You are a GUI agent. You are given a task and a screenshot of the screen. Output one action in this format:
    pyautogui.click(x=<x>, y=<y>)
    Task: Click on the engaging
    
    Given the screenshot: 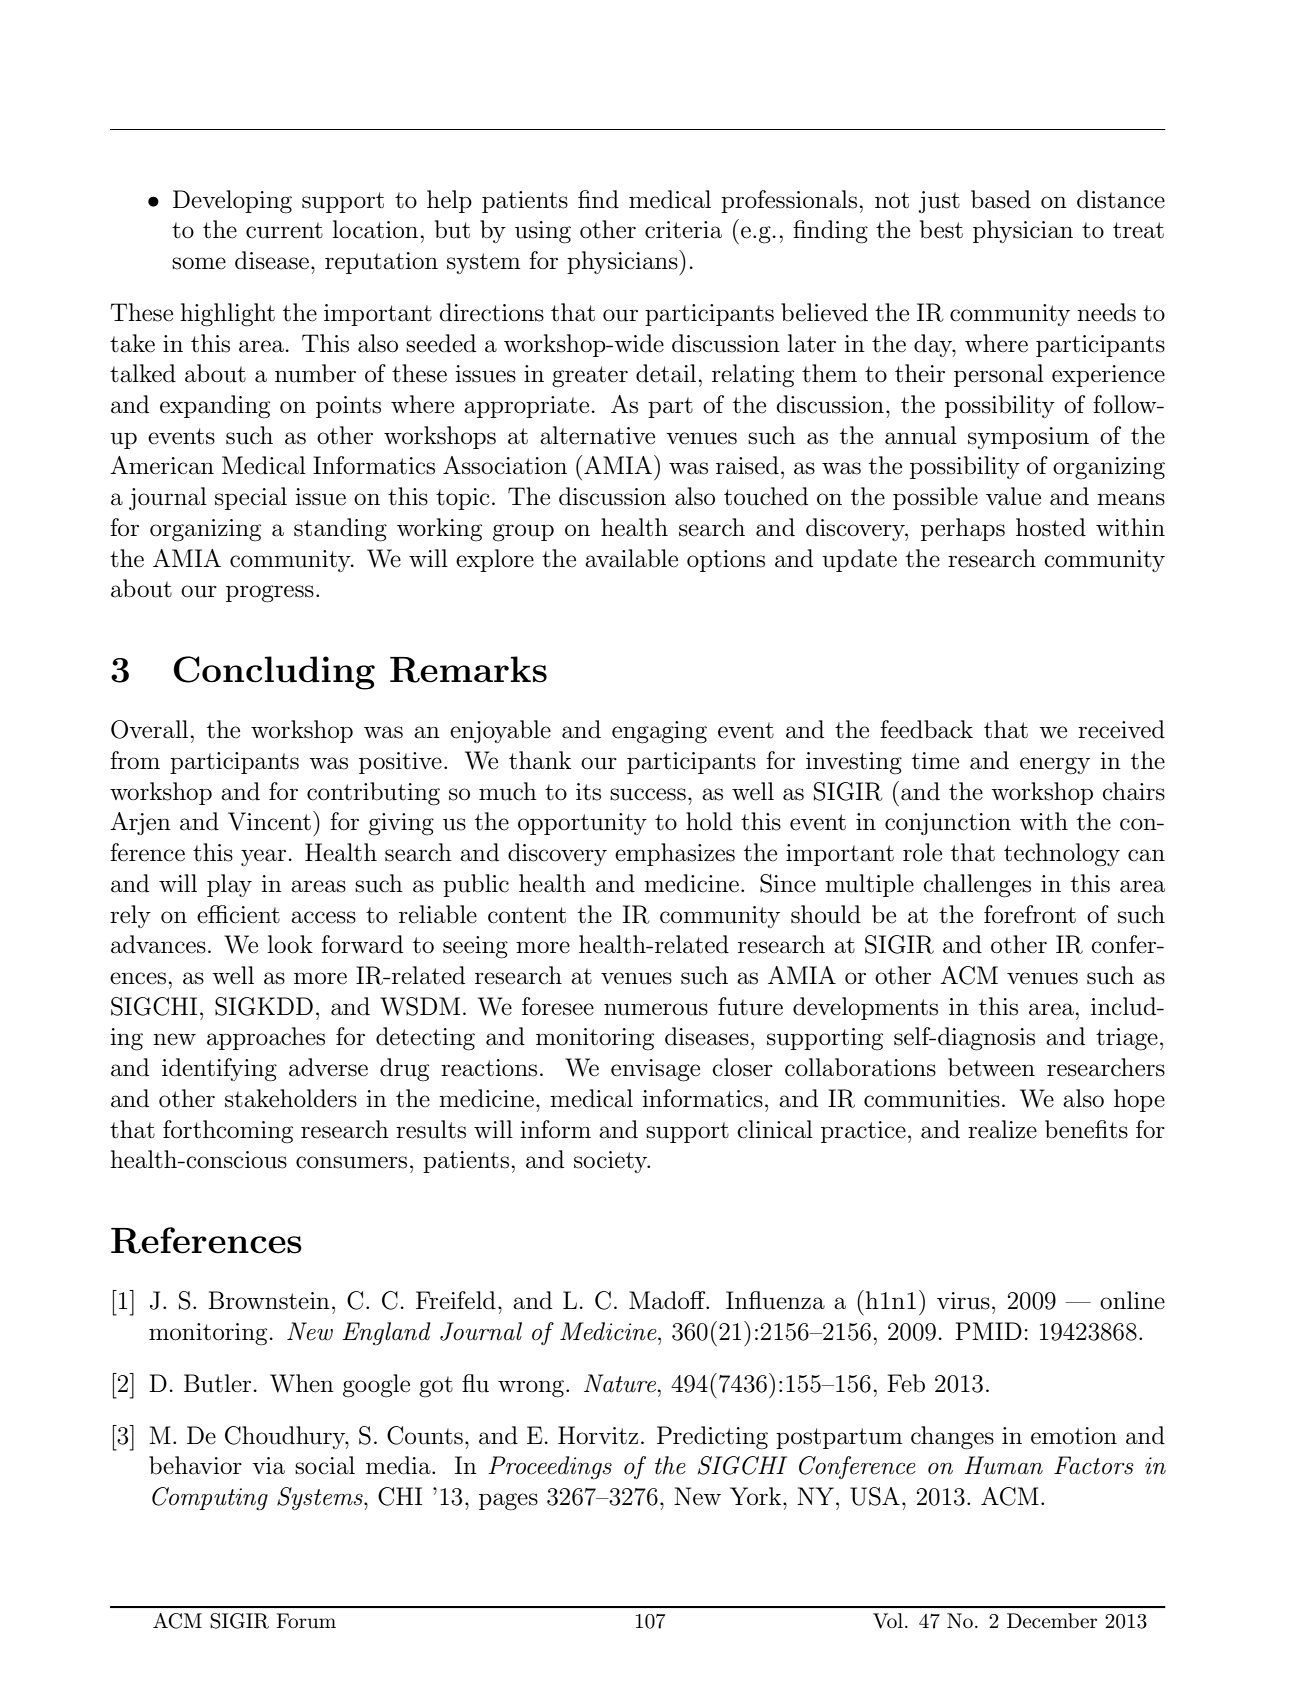 What is the action you would take?
    pyautogui.click(x=659, y=732)
